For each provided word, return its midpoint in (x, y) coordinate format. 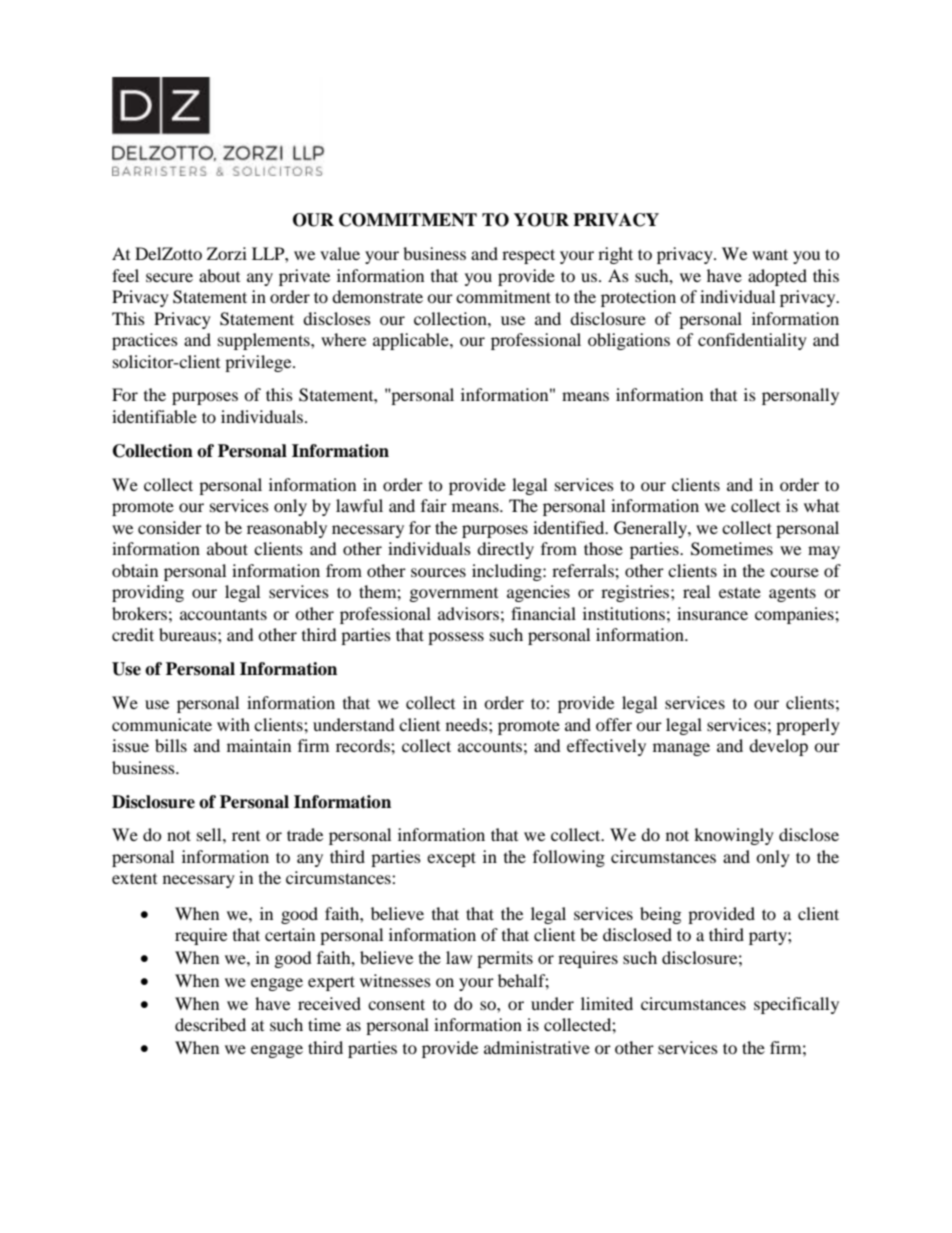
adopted (777, 277)
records (364, 745)
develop (778, 747)
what (821, 505)
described (210, 1024)
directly (505, 550)
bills (171, 745)
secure (169, 277)
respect (528, 256)
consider (170, 527)
